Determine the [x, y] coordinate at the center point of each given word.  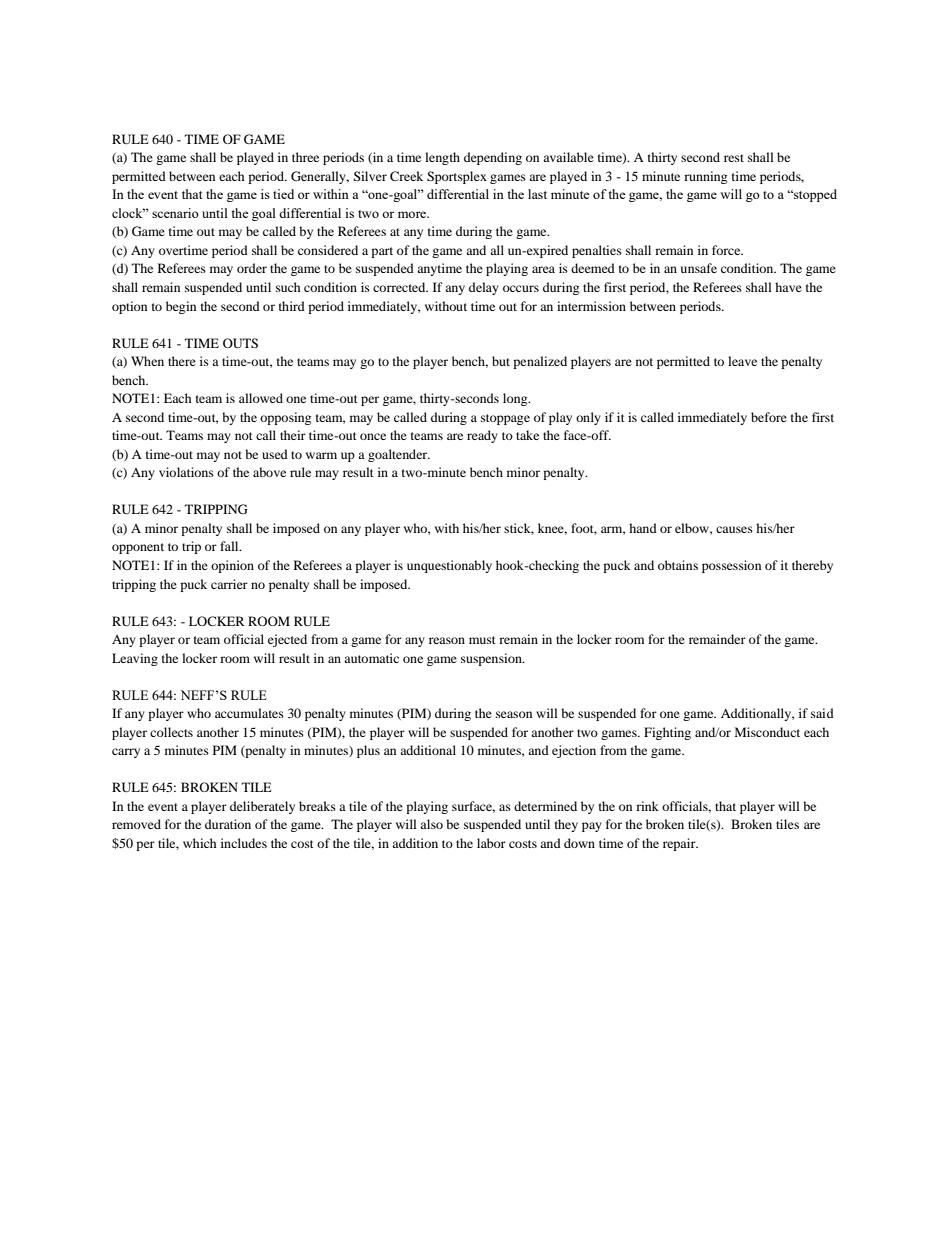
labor [491, 843]
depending [493, 158]
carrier [229, 584]
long [516, 399]
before [769, 417]
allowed [261, 398]
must [482, 640]
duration [228, 824]
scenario [175, 213]
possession [731, 566]
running [705, 177]
